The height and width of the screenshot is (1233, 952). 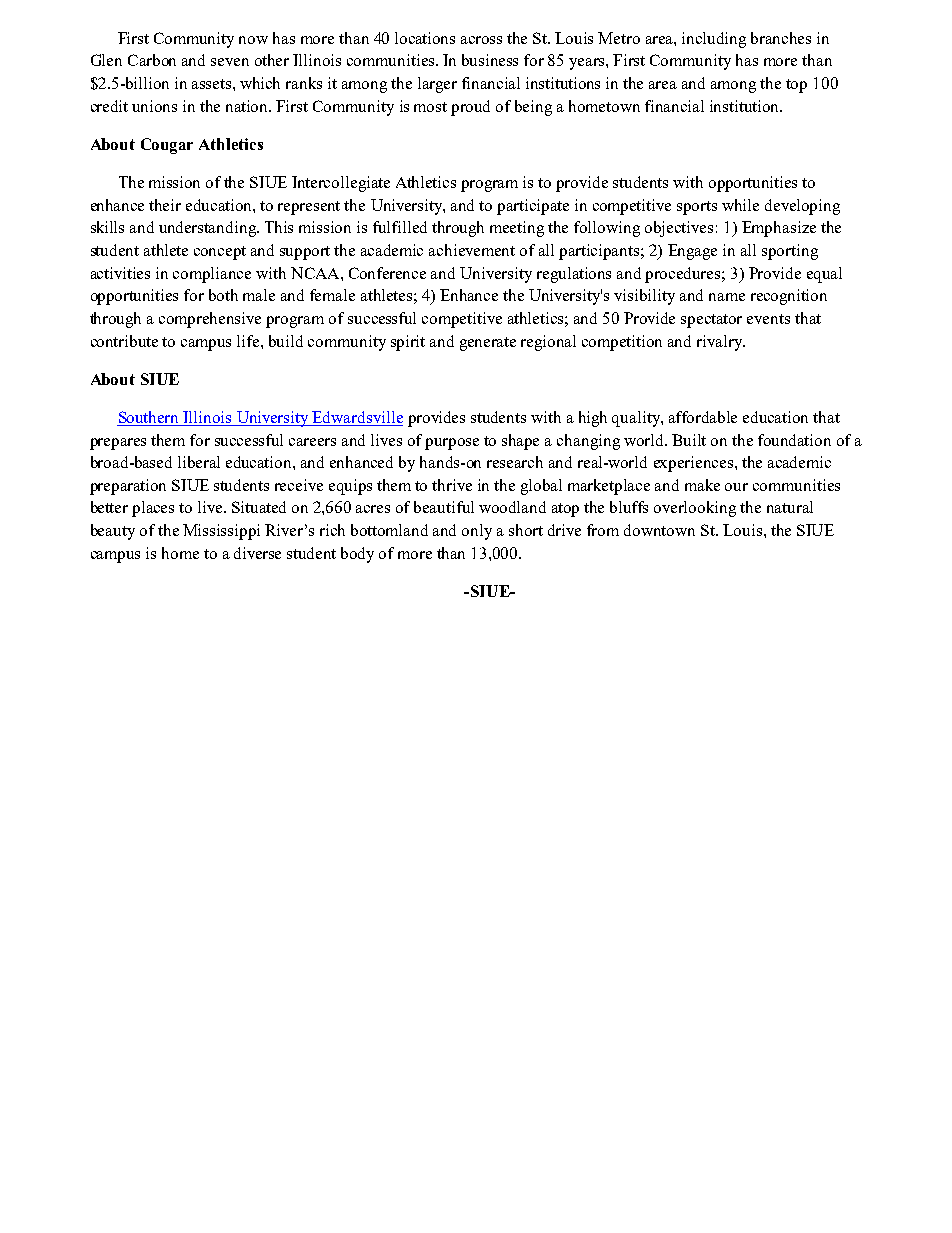 What do you see at coordinates (488, 344) in the screenshot?
I see `generate` at bounding box center [488, 344].
